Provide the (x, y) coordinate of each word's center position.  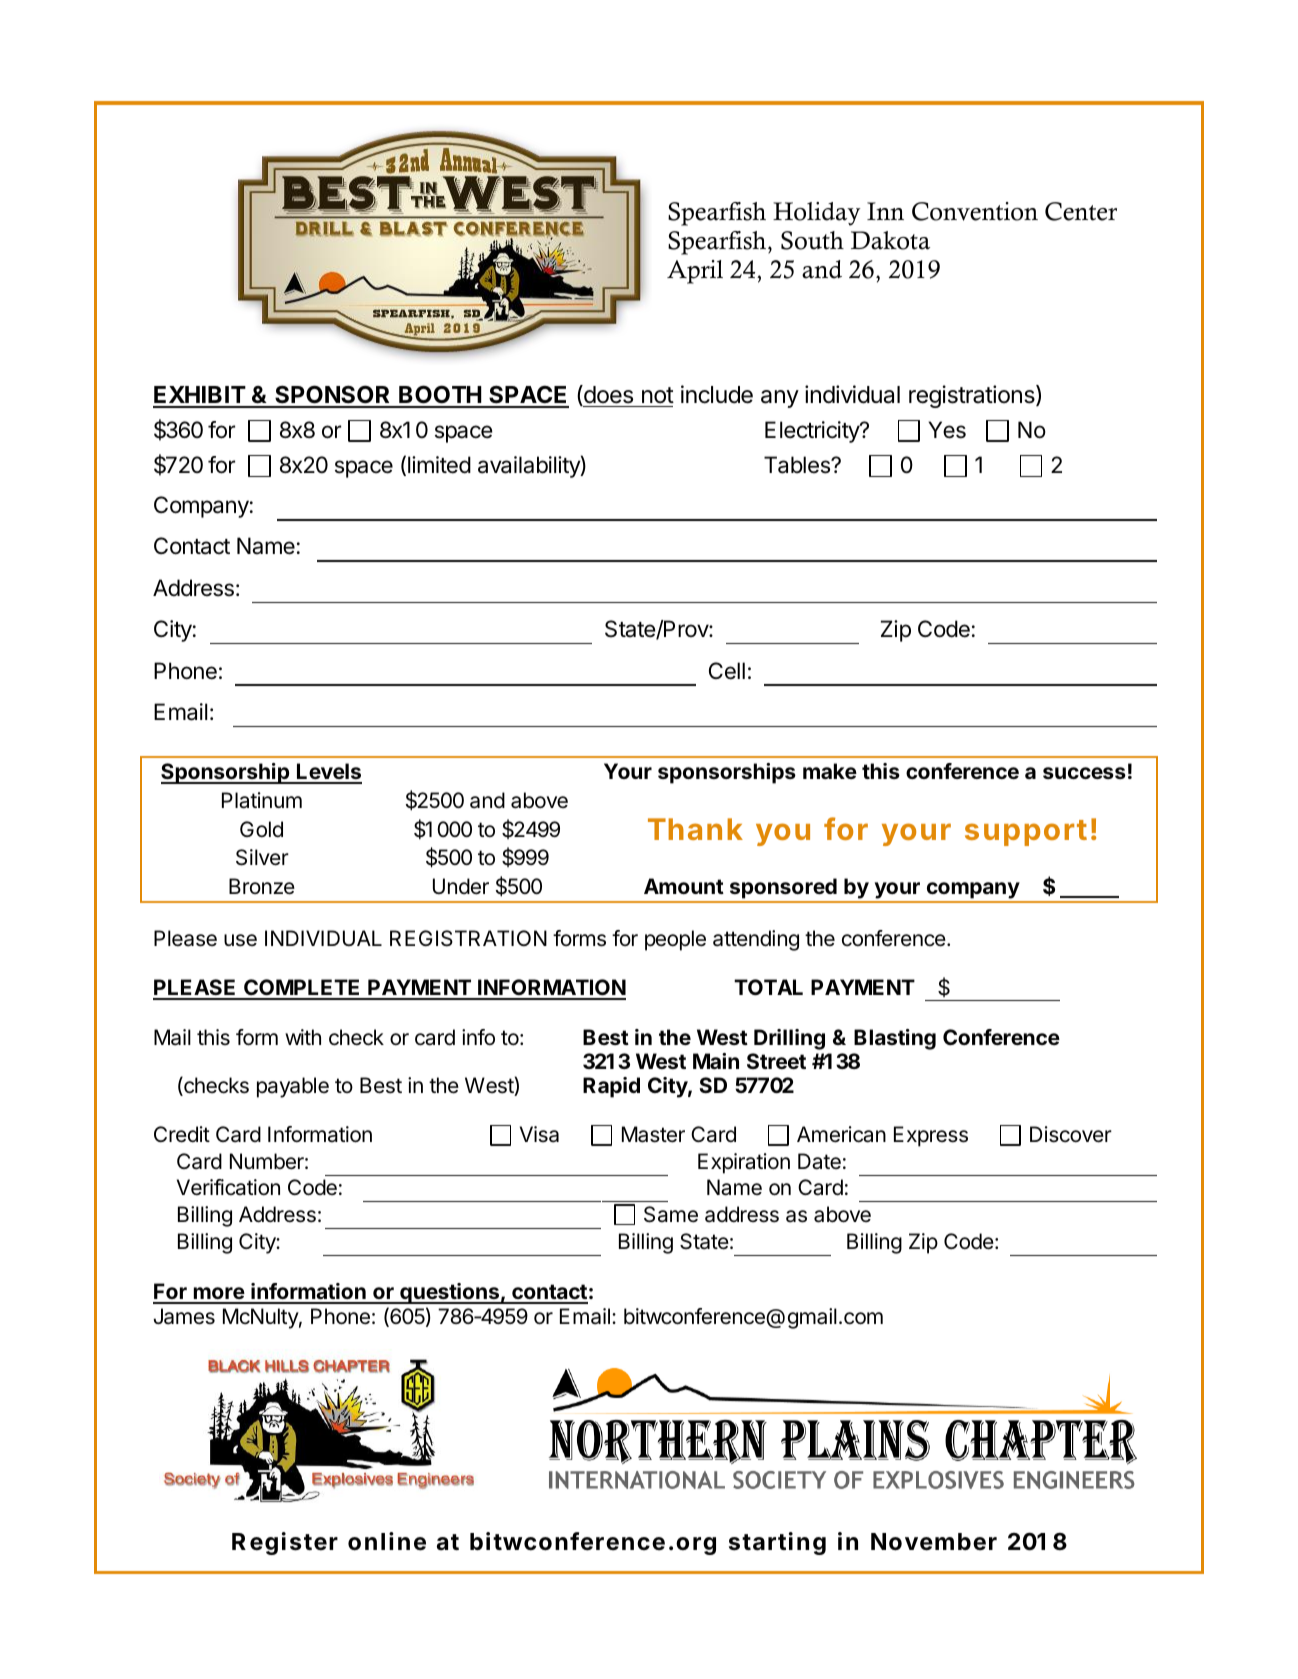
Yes (947, 430)
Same (671, 1214)
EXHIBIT (200, 394)
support (1026, 833)
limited (439, 465)
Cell (727, 671)
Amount (684, 886)
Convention (975, 211)
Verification (228, 1187)
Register (285, 1543)
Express (931, 1136)
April (695, 272)
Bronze (262, 886)
